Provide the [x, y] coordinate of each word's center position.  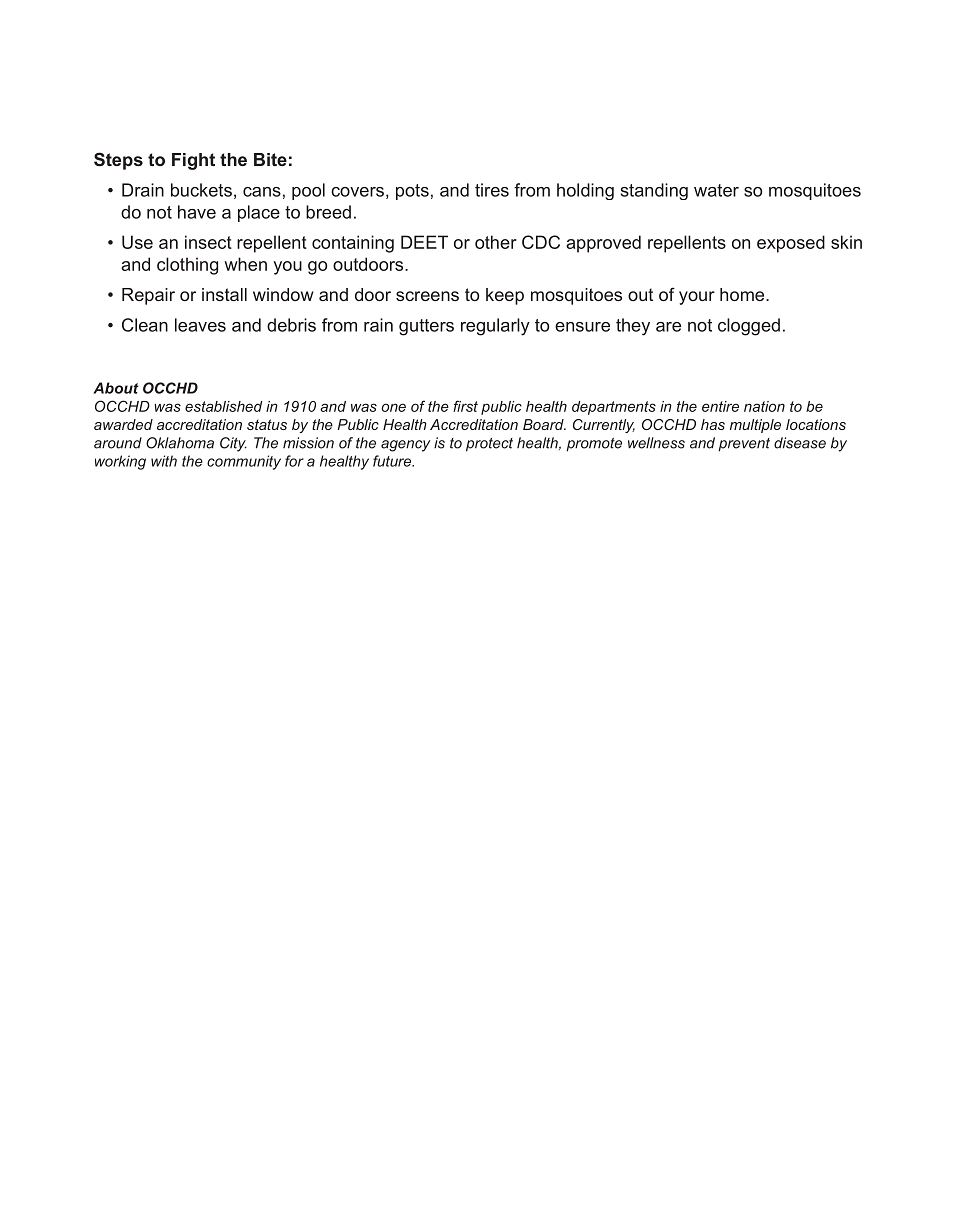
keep [505, 296]
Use [137, 242]
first [465, 406]
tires [492, 190]
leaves [200, 325]
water [716, 190]
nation [764, 406]
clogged [749, 327]
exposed [791, 244]
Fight [193, 161]
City [233, 444]
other [496, 242]
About [116, 388]
